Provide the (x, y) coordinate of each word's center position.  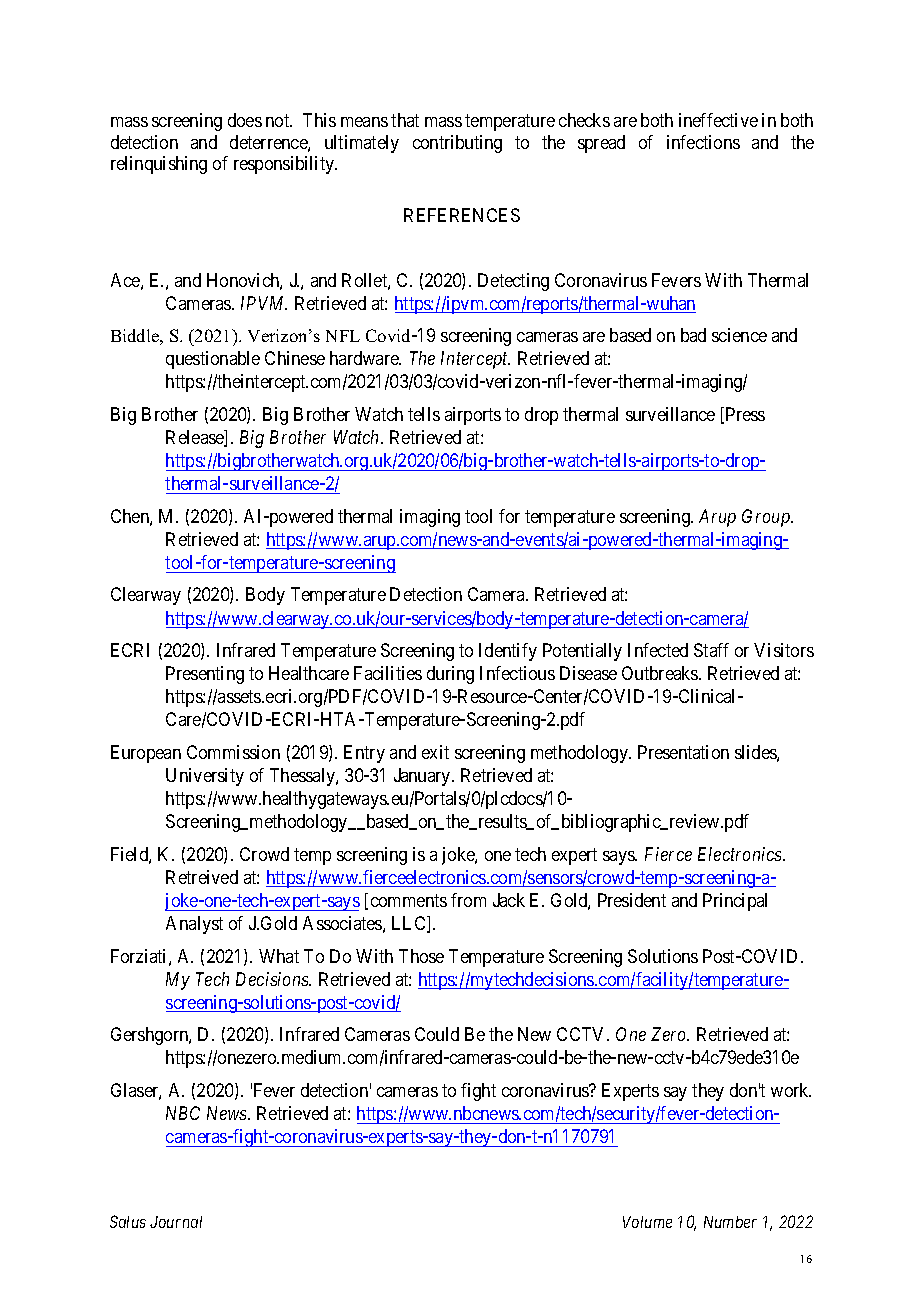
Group (767, 518)
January (423, 777)
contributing (457, 144)
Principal (735, 902)
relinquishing (159, 165)
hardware (365, 358)
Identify (508, 652)
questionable (213, 360)
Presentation (683, 752)
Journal (176, 1222)
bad (693, 335)
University (205, 777)
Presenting (205, 675)
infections (703, 142)
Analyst (194, 925)
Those (421, 956)
